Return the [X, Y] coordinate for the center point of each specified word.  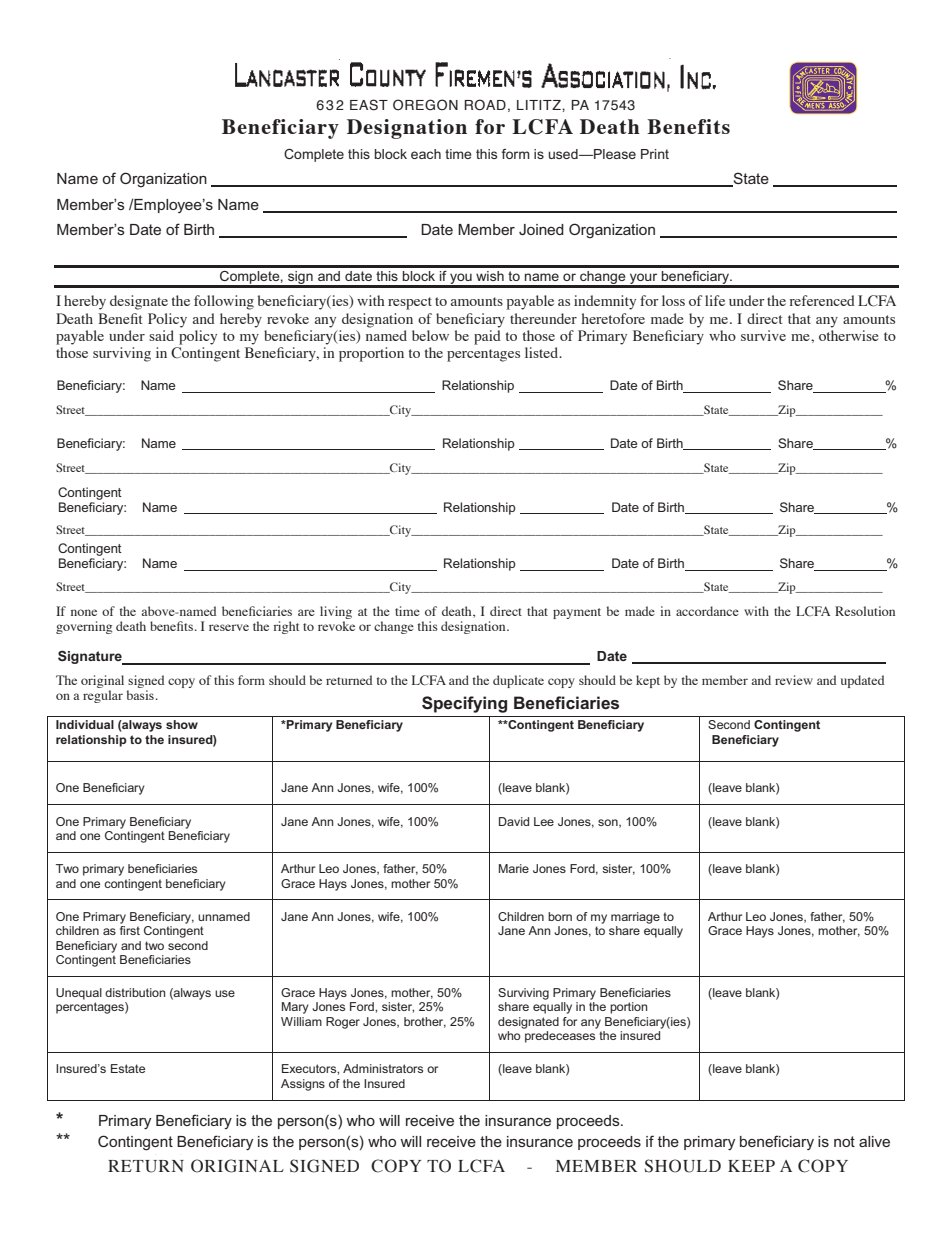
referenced [822, 300]
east [369, 105]
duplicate [518, 681]
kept [648, 681]
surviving [122, 354]
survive [763, 335]
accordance [707, 611]
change [394, 627]
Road [485, 105]
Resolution [865, 611]
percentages [483, 355]
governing [84, 627]
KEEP [751, 1166]
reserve [229, 627]
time [407, 611]
